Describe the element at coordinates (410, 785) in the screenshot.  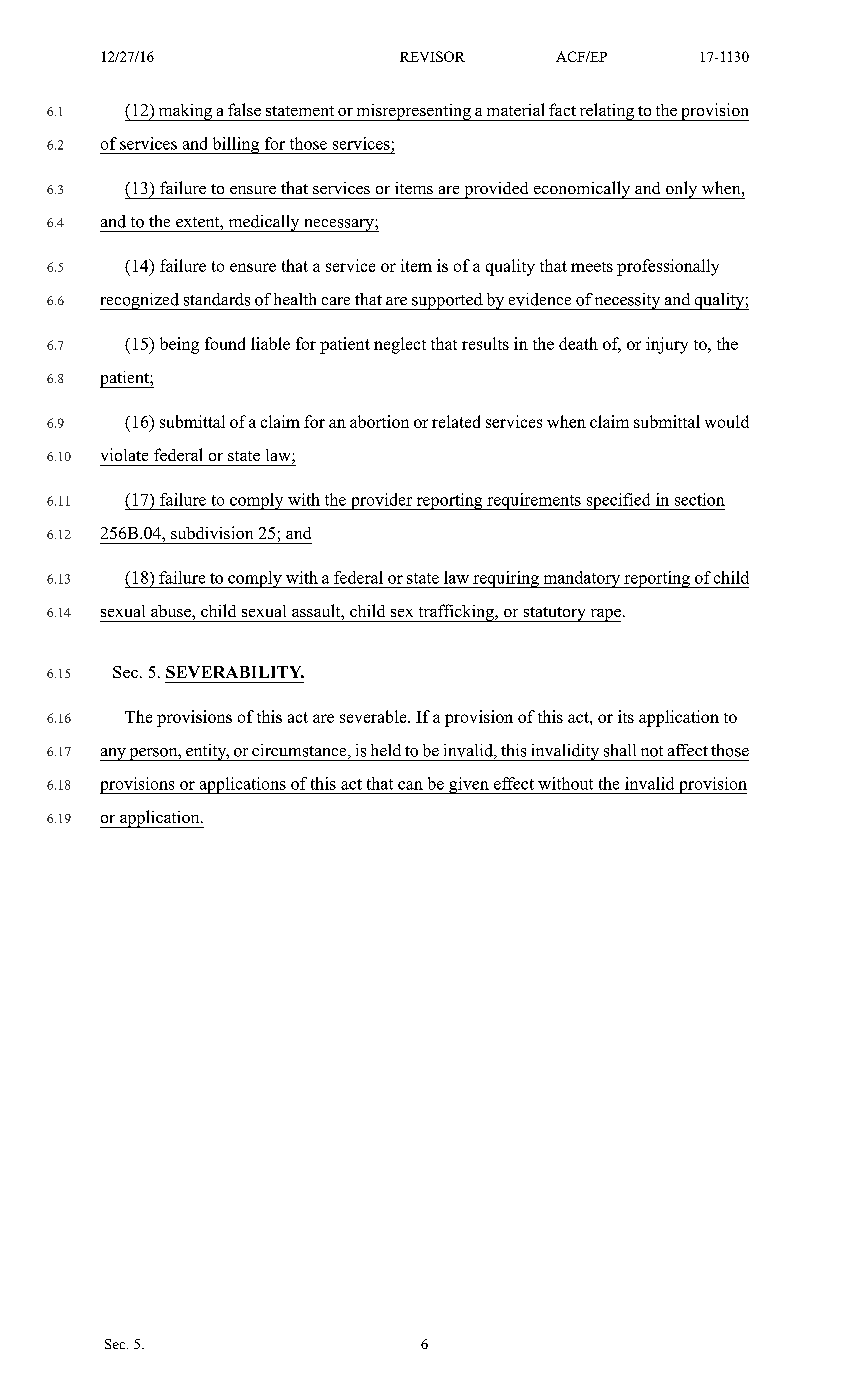
I see `can` at that location.
